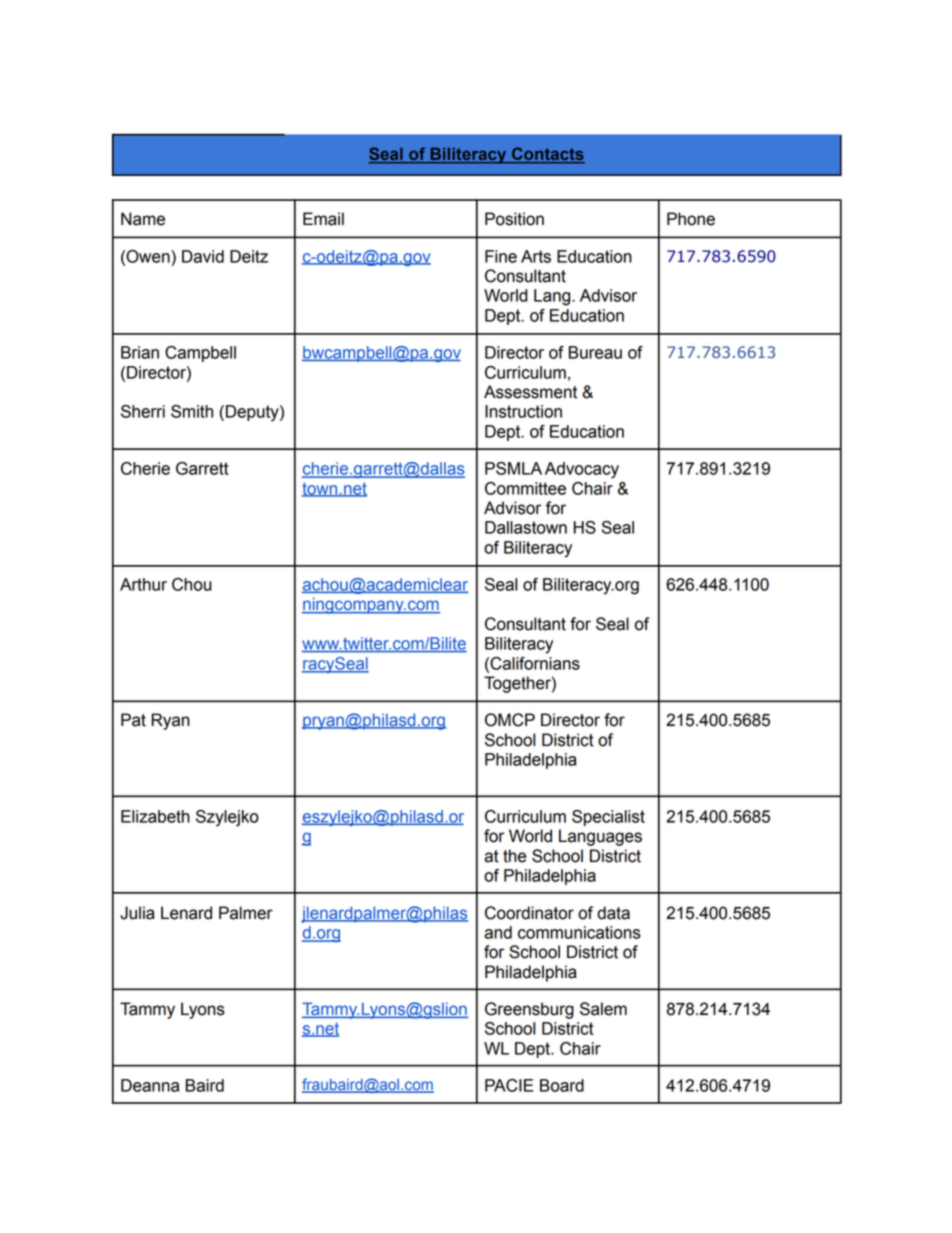 The image size is (952, 1233). What do you see at coordinates (613, 913) in the screenshot?
I see `data` at bounding box center [613, 913].
